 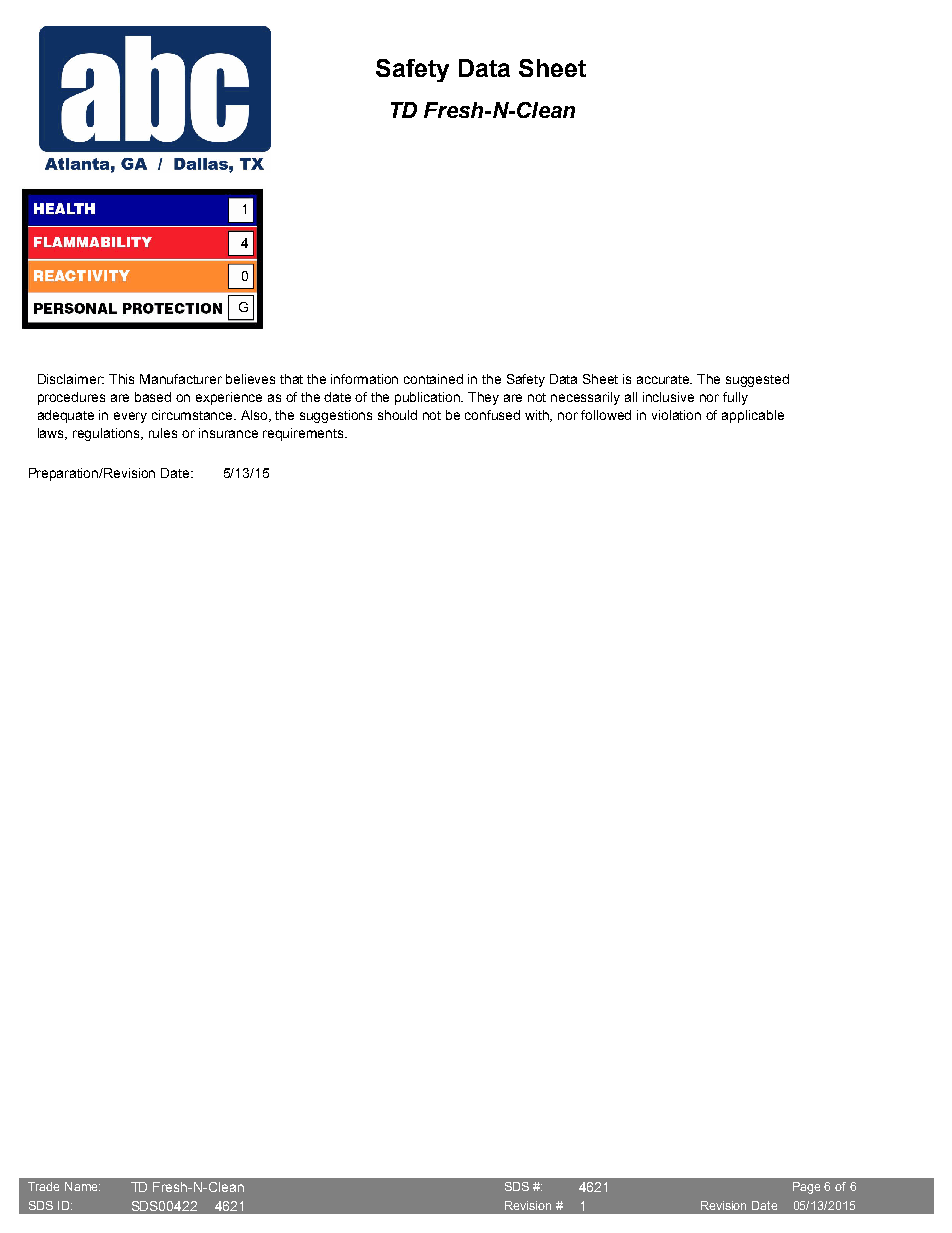 What do you see at coordinates (82, 1186) in the image?
I see `Name` at bounding box center [82, 1186].
